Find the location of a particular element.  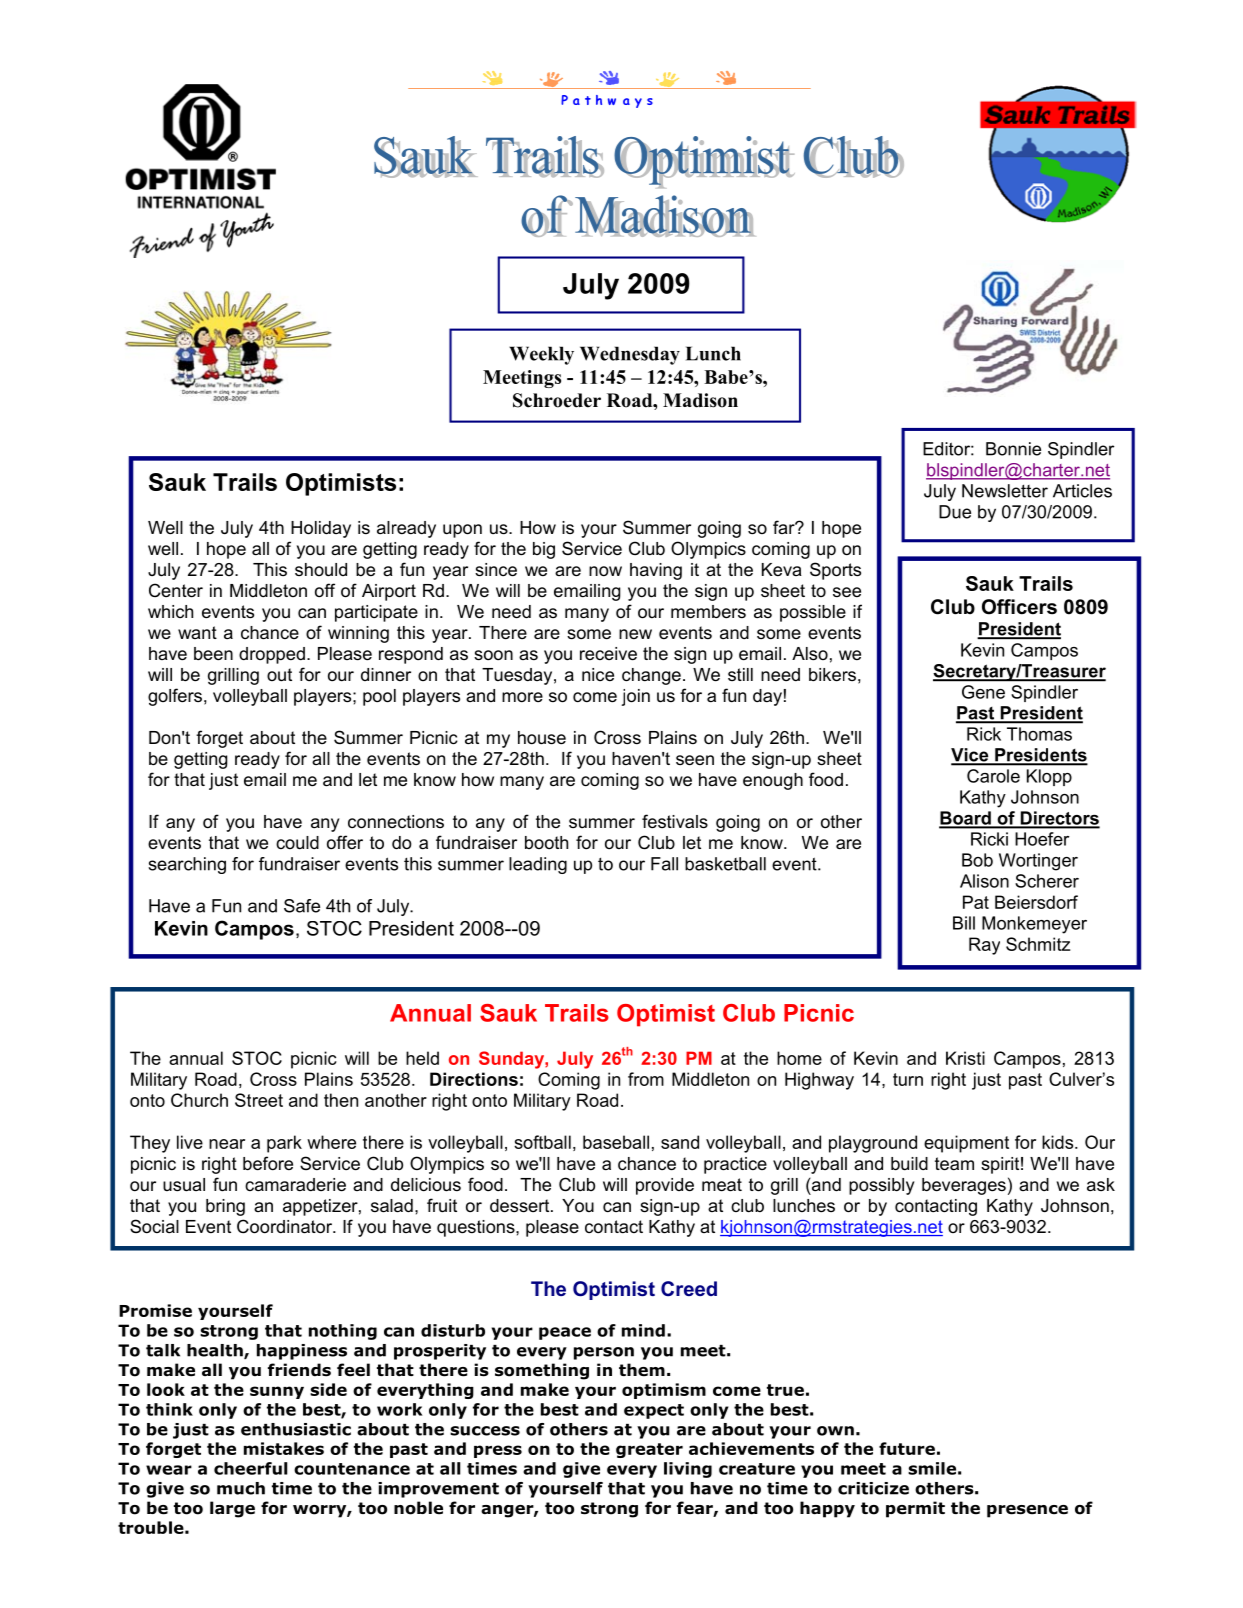

cheerful is located at coordinates (250, 1468).
